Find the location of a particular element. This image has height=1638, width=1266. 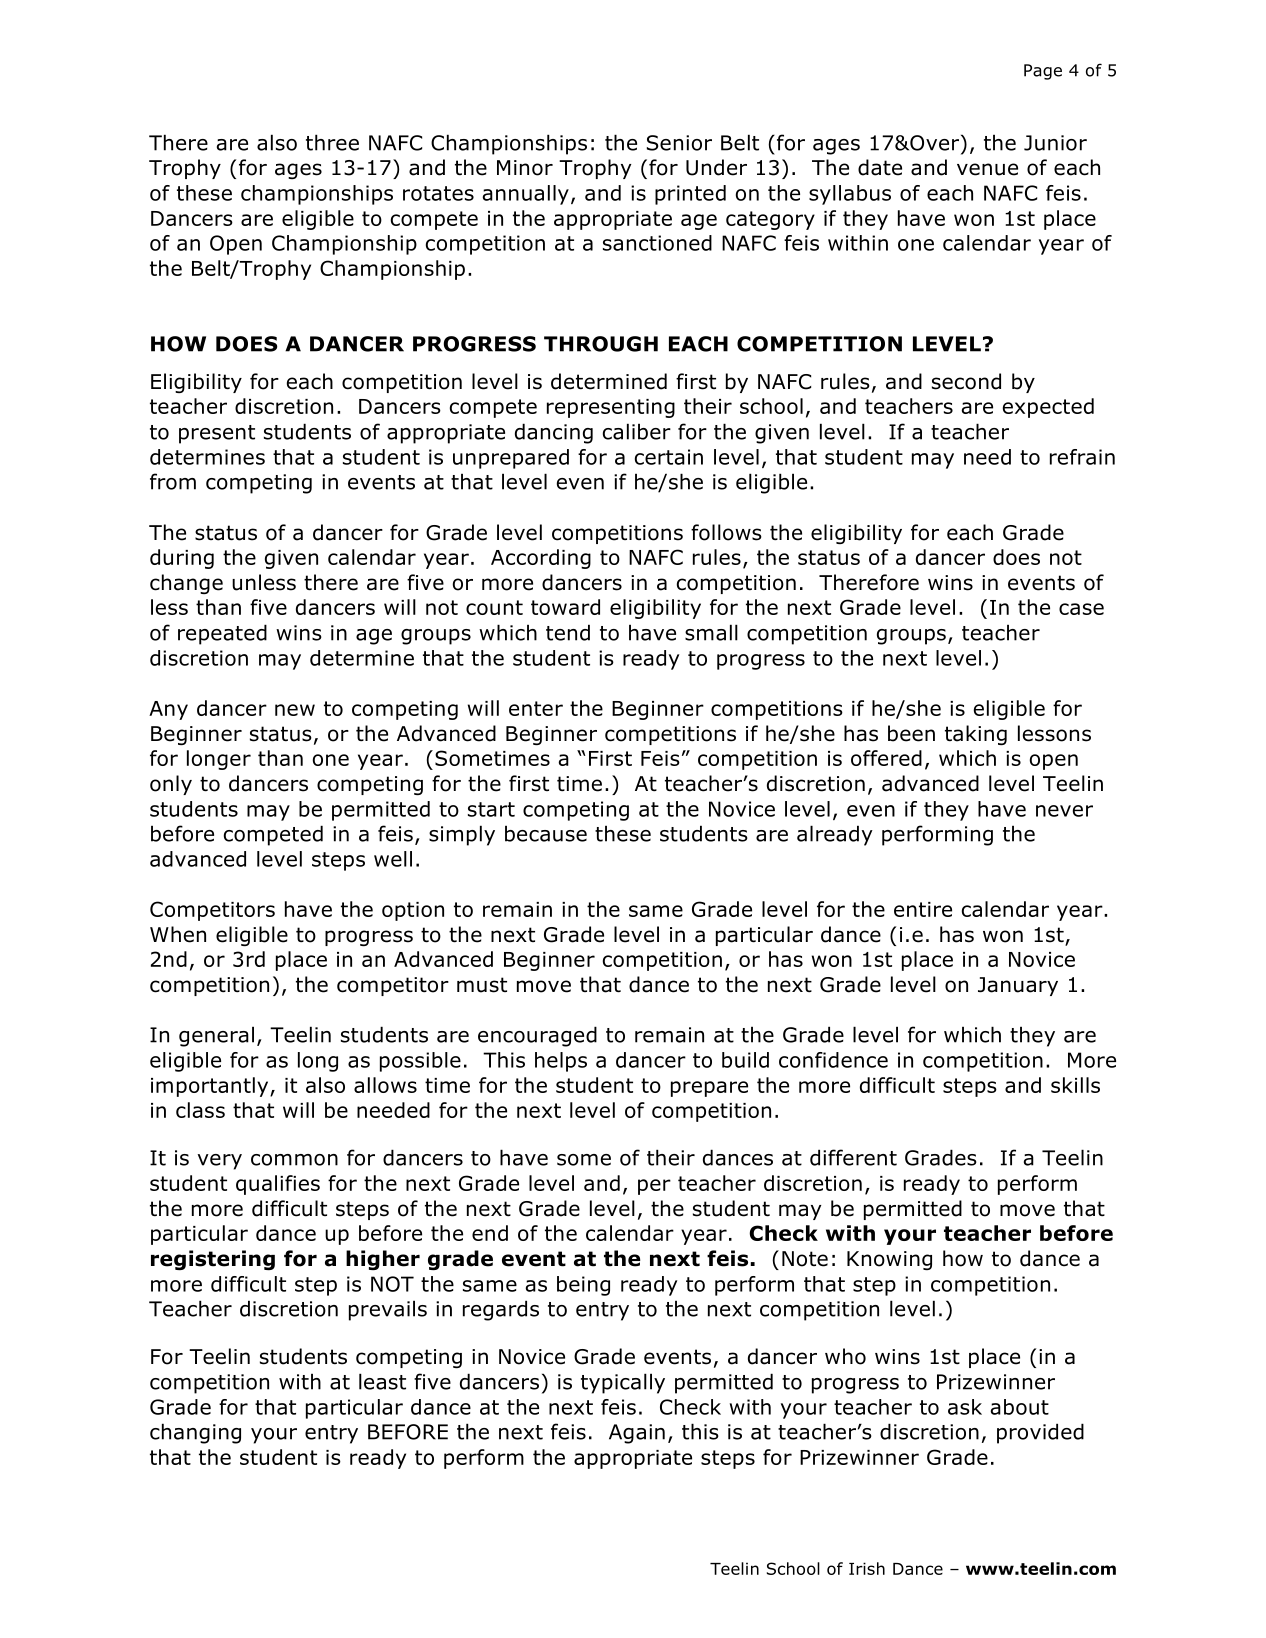

from is located at coordinates (173, 481).
